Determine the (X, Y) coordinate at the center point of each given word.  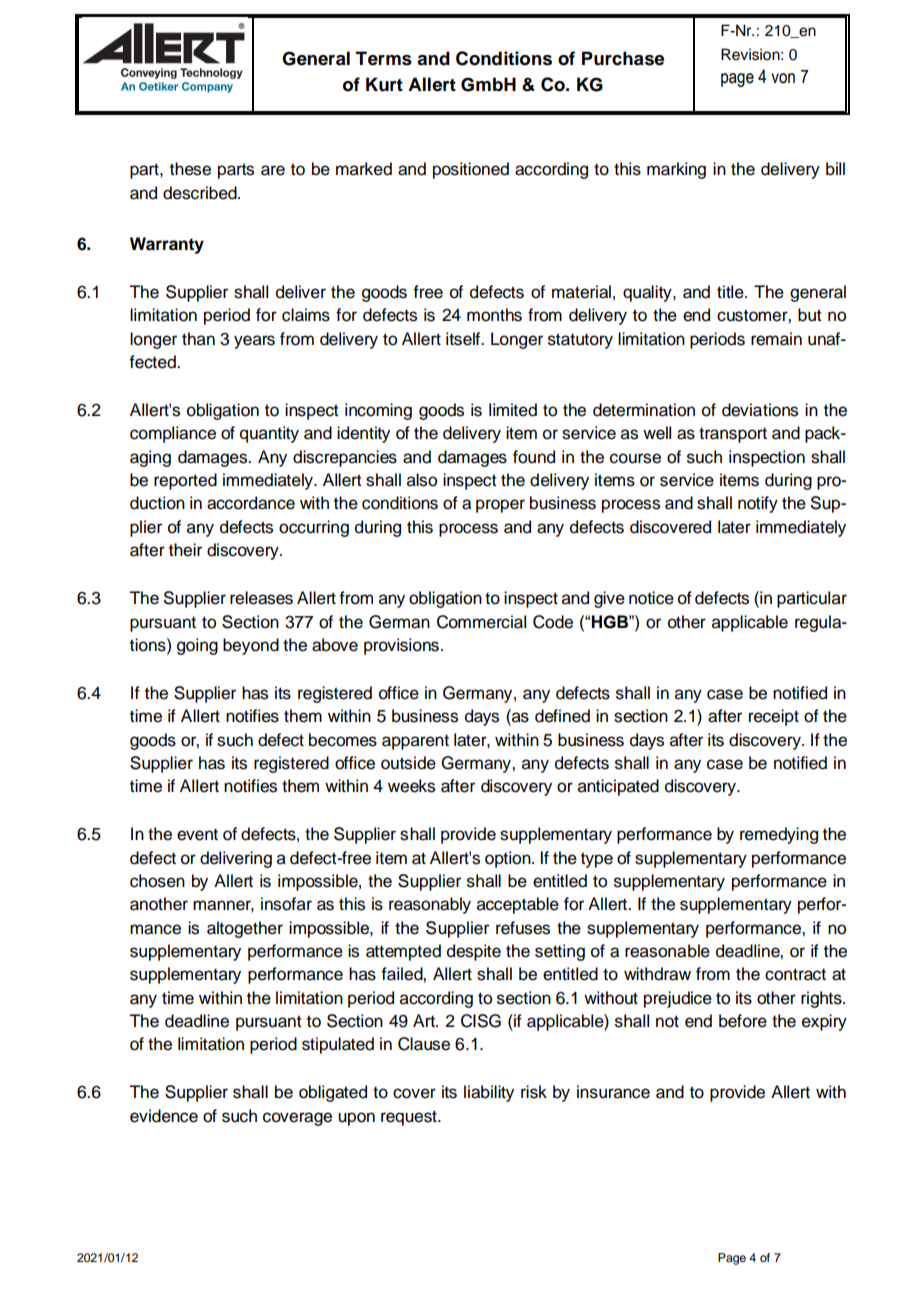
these (190, 169)
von (783, 78)
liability (489, 1093)
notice (651, 598)
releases (261, 598)
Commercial (481, 622)
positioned (471, 170)
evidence (164, 1116)
